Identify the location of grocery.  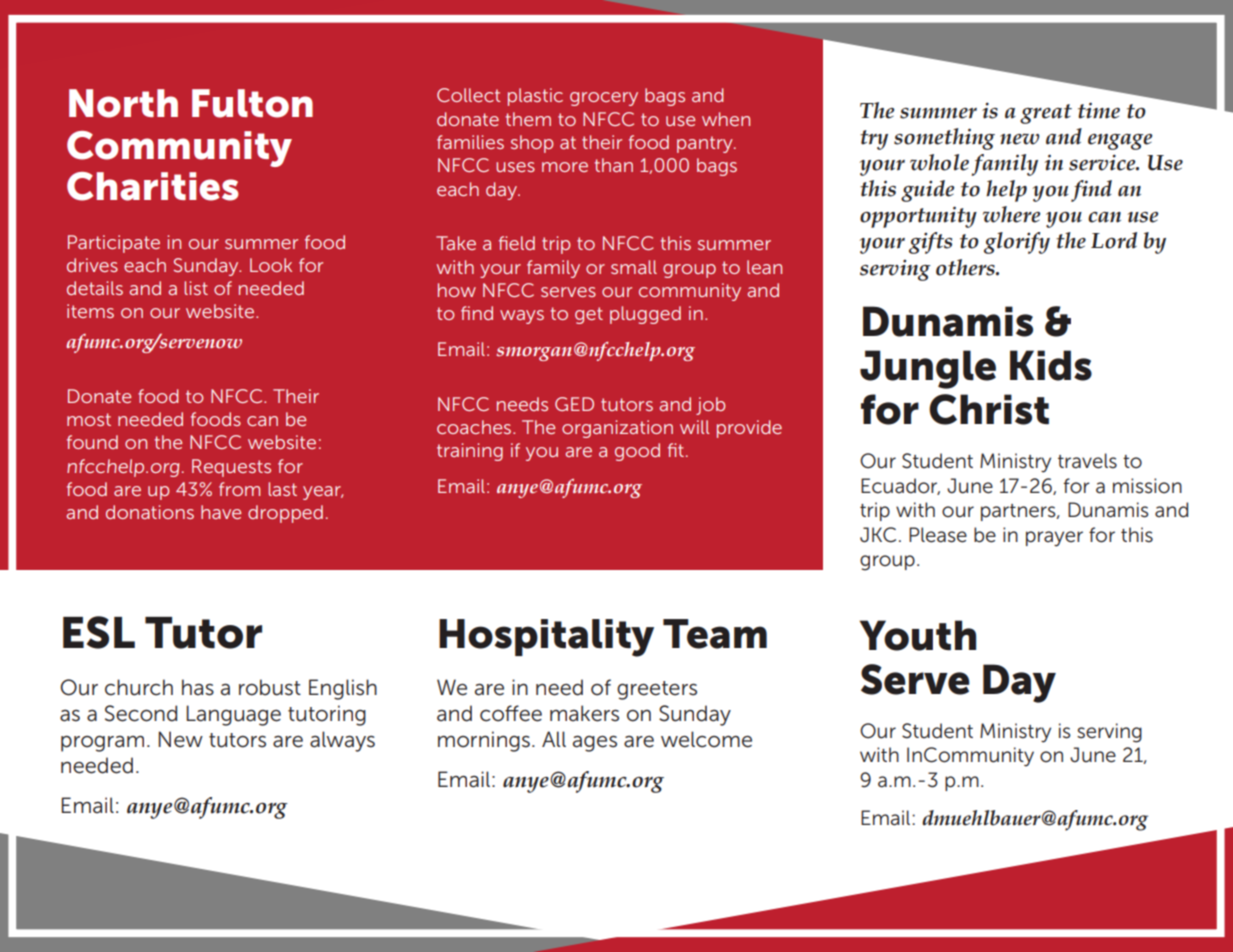
(604, 99).
